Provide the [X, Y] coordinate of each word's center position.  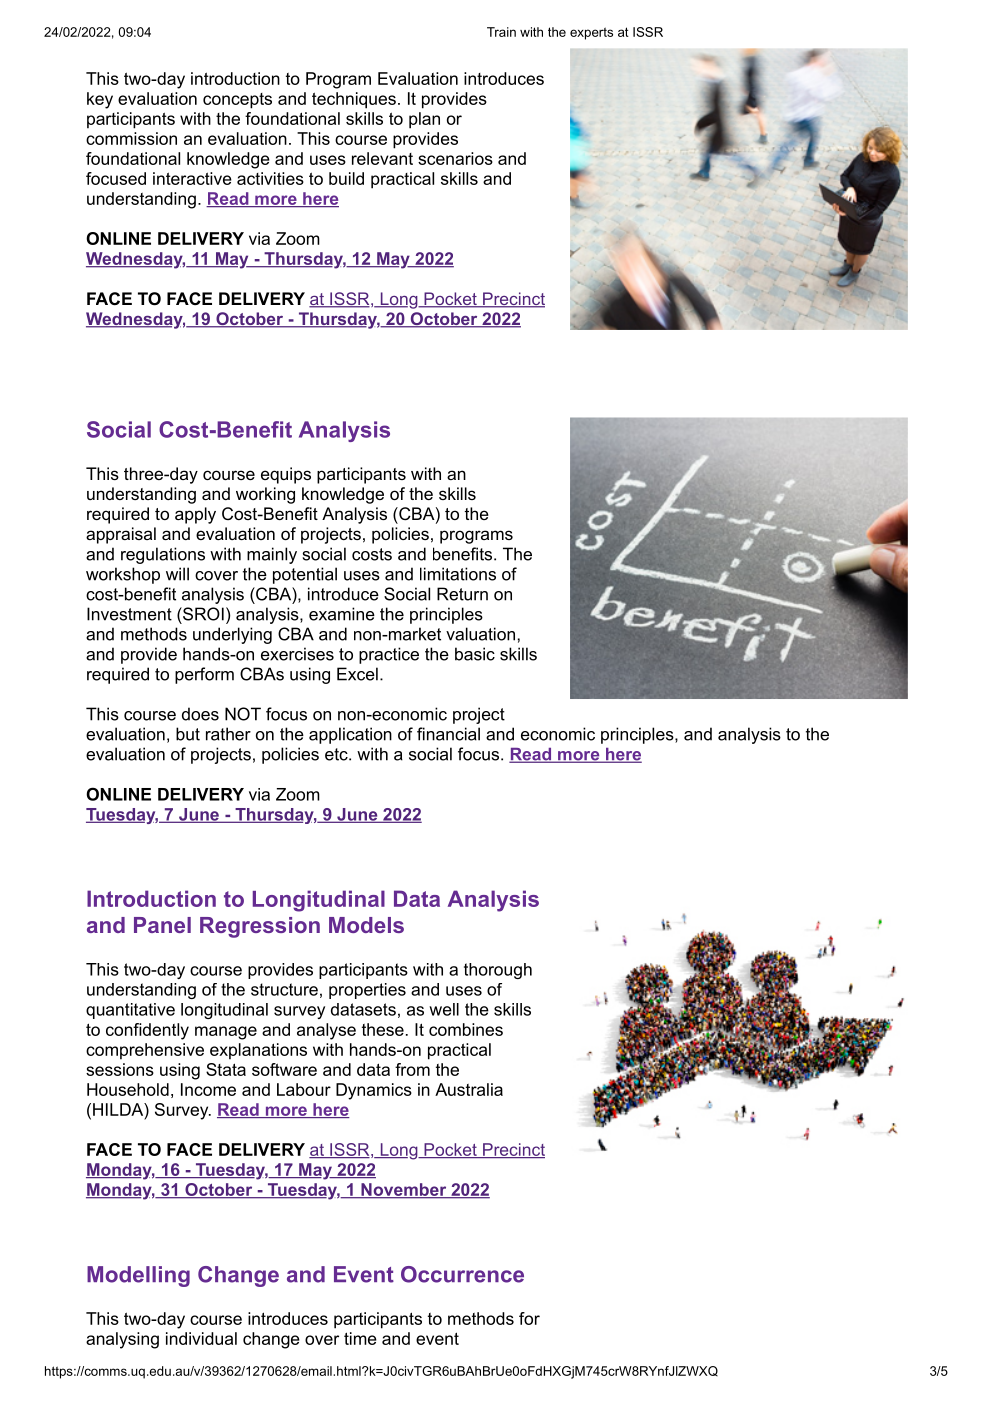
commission [131, 138]
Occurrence [462, 1274]
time [360, 1338]
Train [501, 32]
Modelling [138, 1276]
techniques [354, 100]
